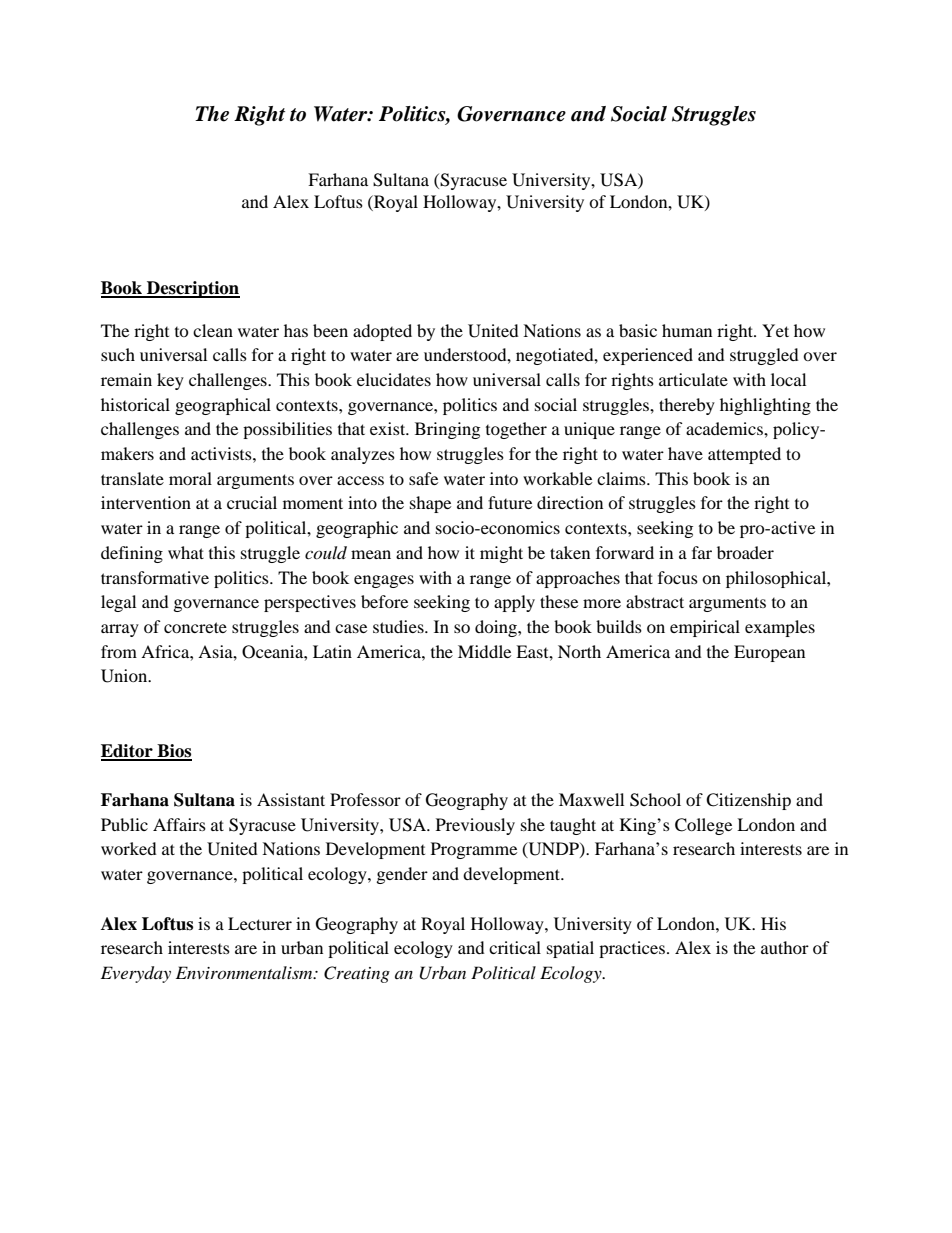 Image resolution: width=952 pixels, height=1233 pixels. Describe the element at coordinates (515, 947) in the page. I see `critical` at that location.
